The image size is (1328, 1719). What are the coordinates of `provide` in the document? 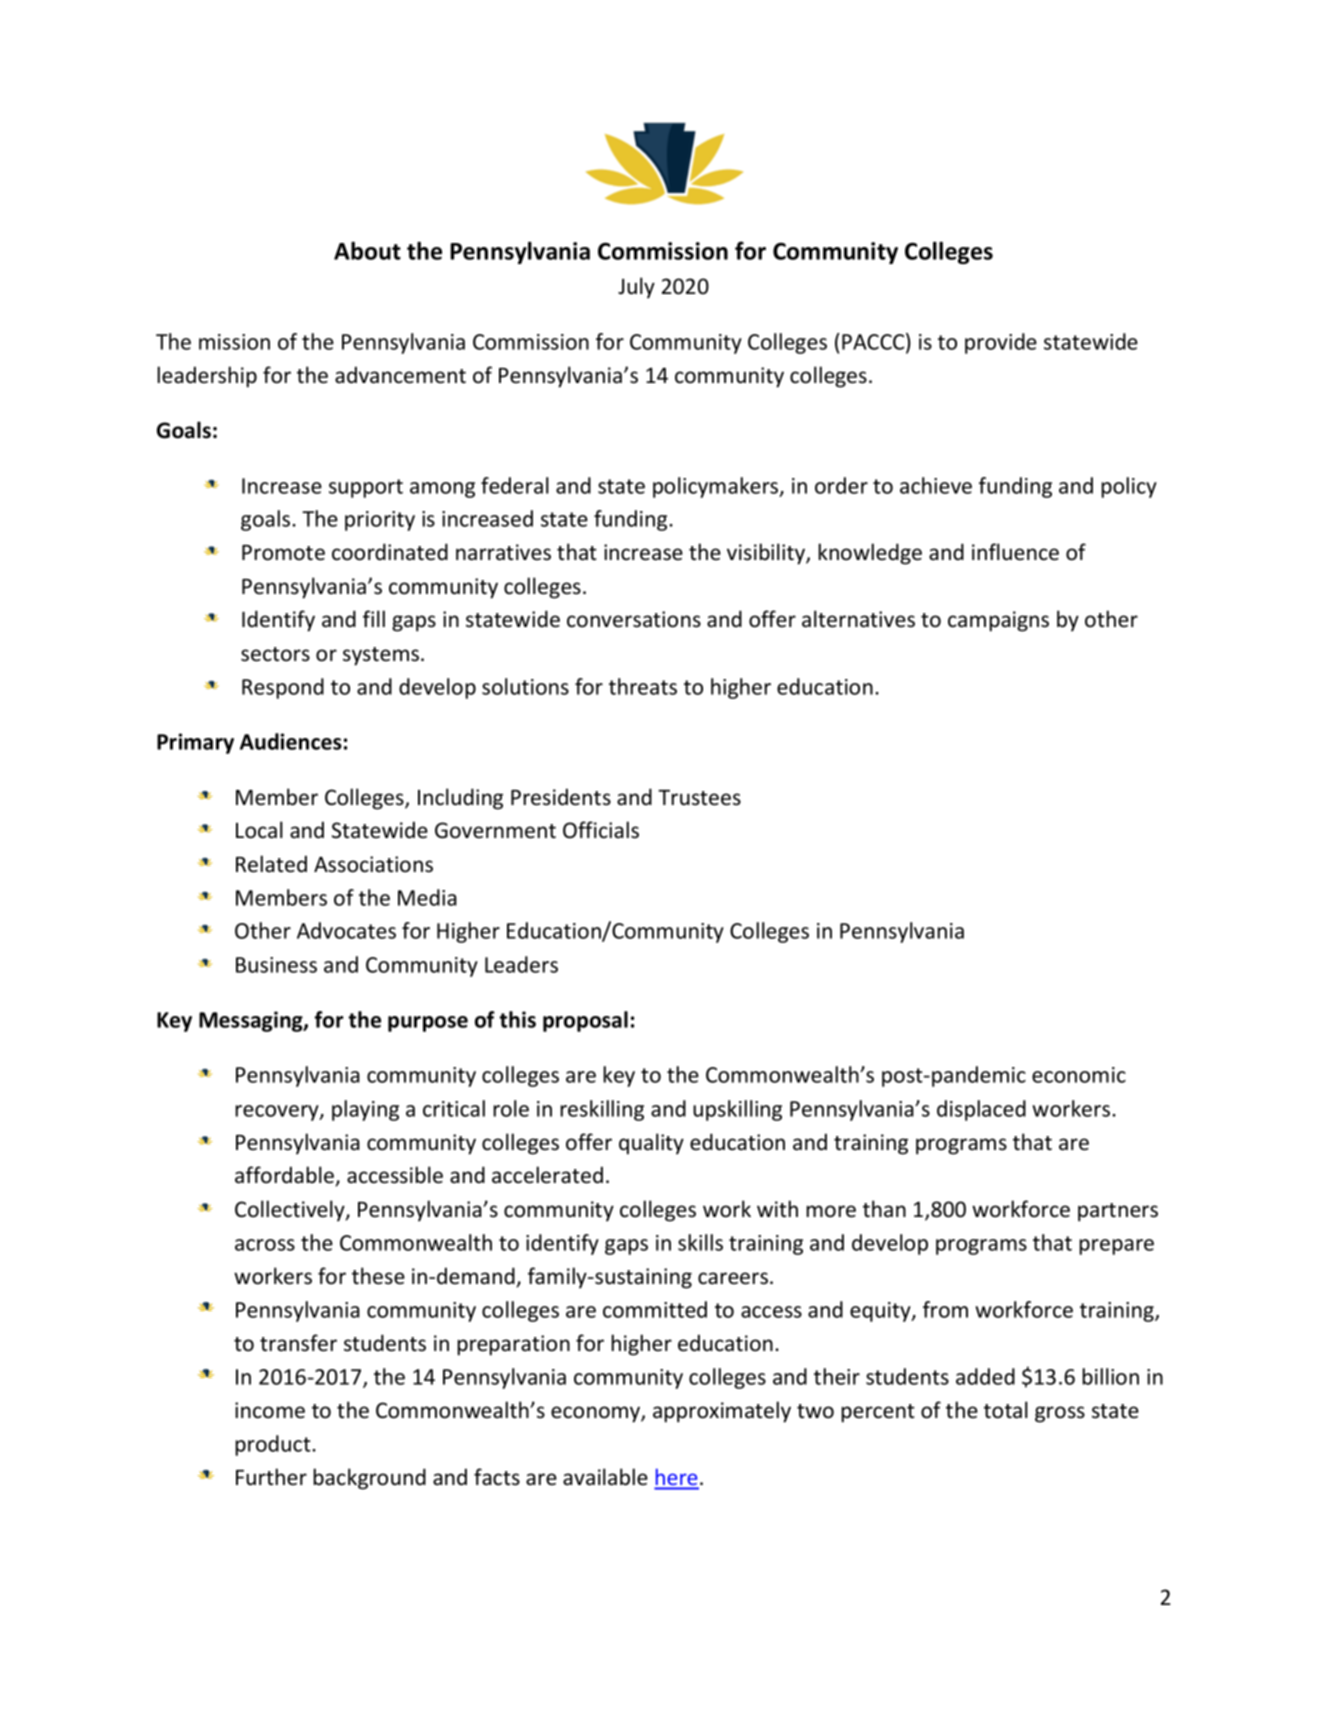 It's located at (1001, 343).
